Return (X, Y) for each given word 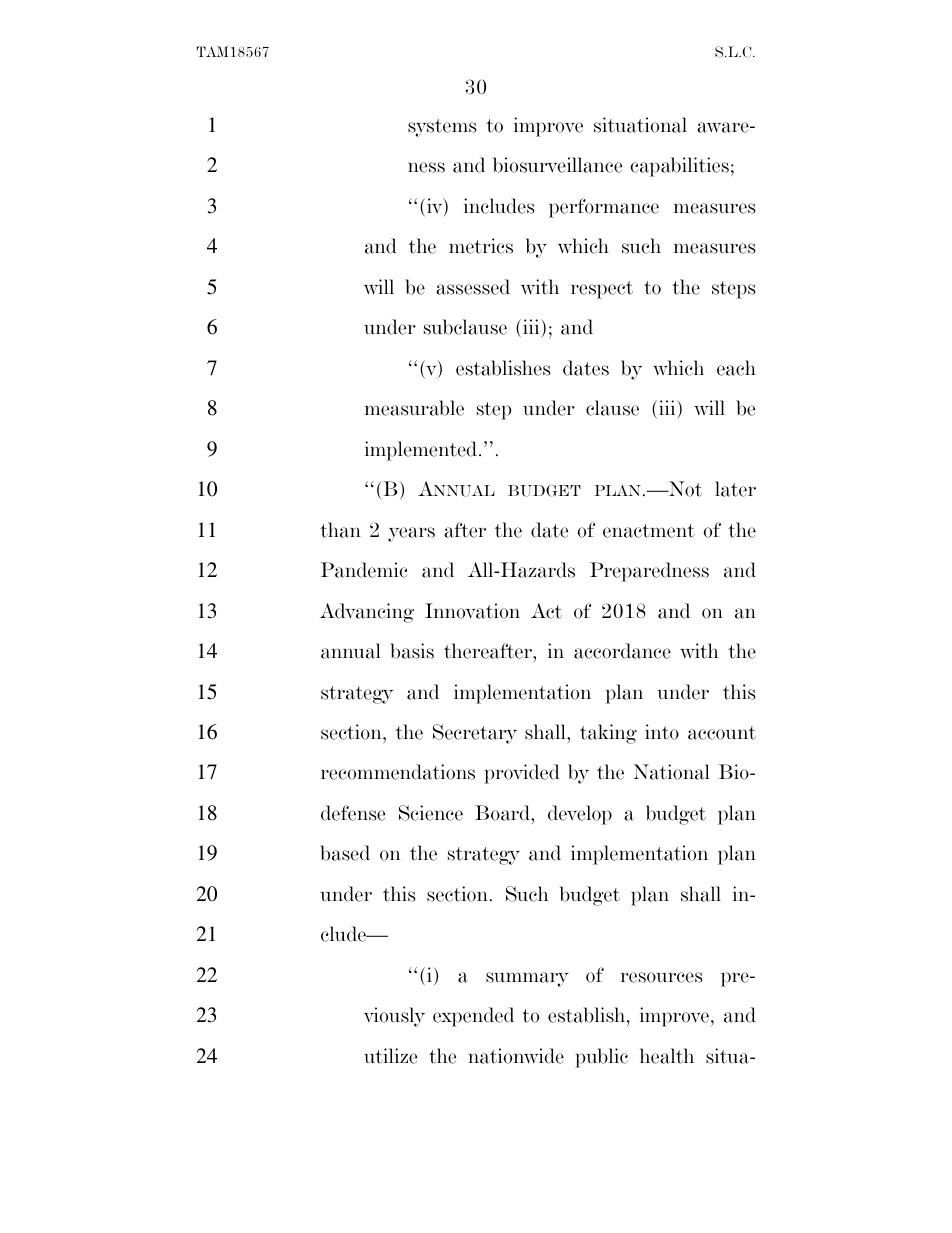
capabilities (679, 167)
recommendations (398, 772)
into (662, 732)
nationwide (516, 1056)
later (735, 489)
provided (522, 774)
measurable (414, 408)
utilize (390, 1056)
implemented (422, 451)
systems (442, 128)
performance (604, 208)
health (667, 1056)
